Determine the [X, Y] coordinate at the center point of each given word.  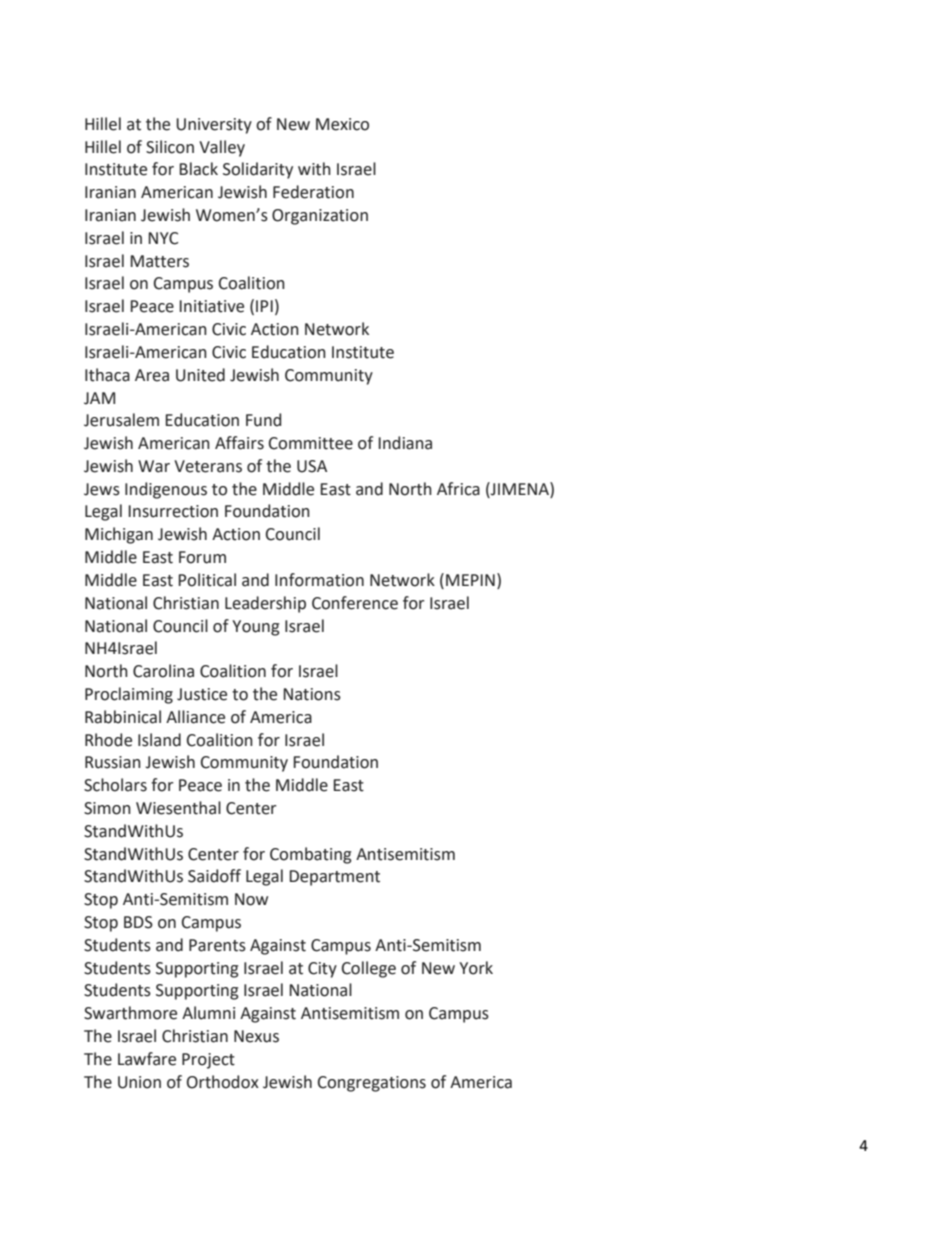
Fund [263, 420]
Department [334, 878]
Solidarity [258, 170]
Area [152, 375]
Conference [355, 603]
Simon [107, 808]
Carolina [163, 671]
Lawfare [147, 1059]
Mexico [342, 124]
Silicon [170, 147]
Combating [311, 855]
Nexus [256, 1036]
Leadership [265, 604]
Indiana [405, 443]
